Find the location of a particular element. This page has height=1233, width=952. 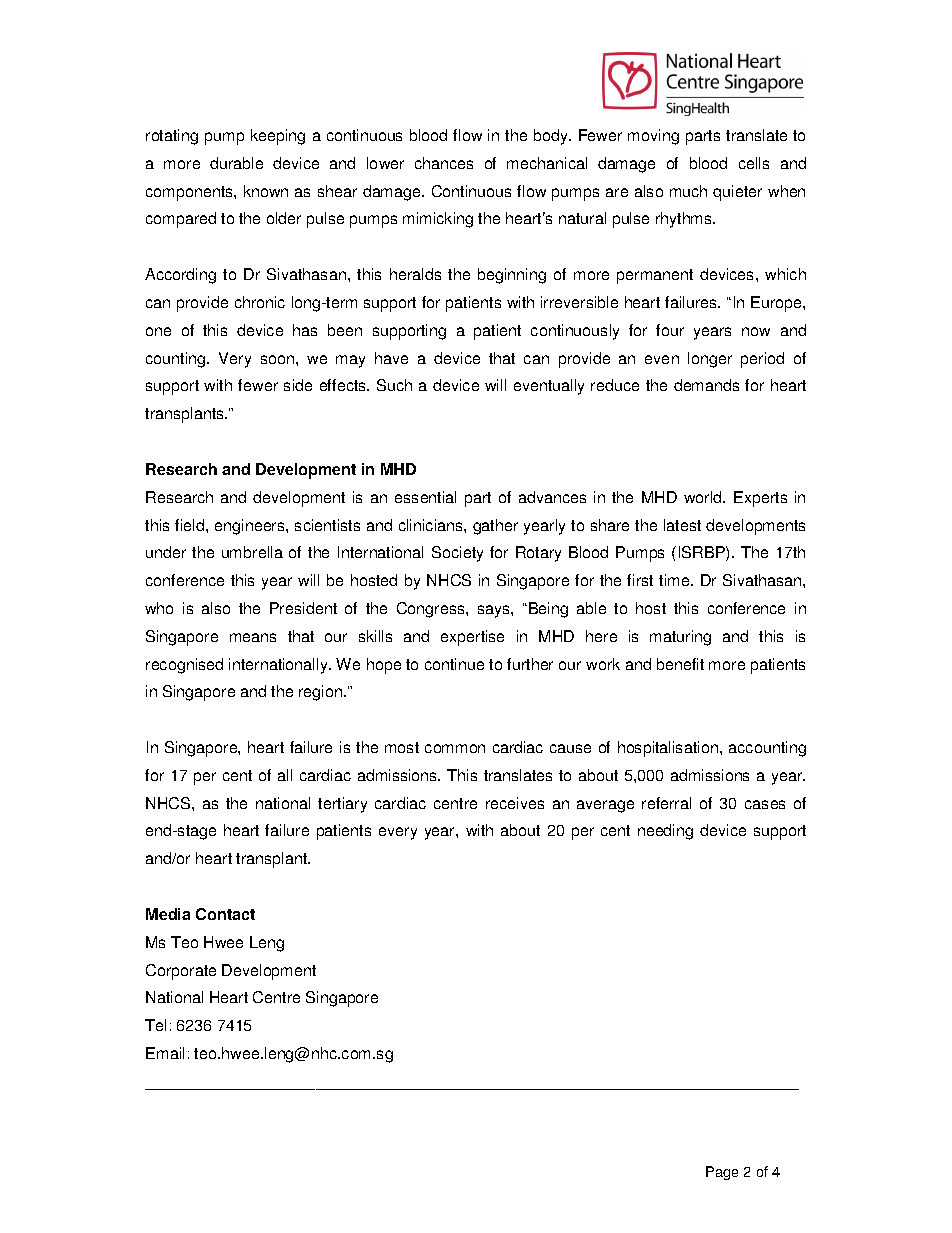

chances is located at coordinates (444, 163).
